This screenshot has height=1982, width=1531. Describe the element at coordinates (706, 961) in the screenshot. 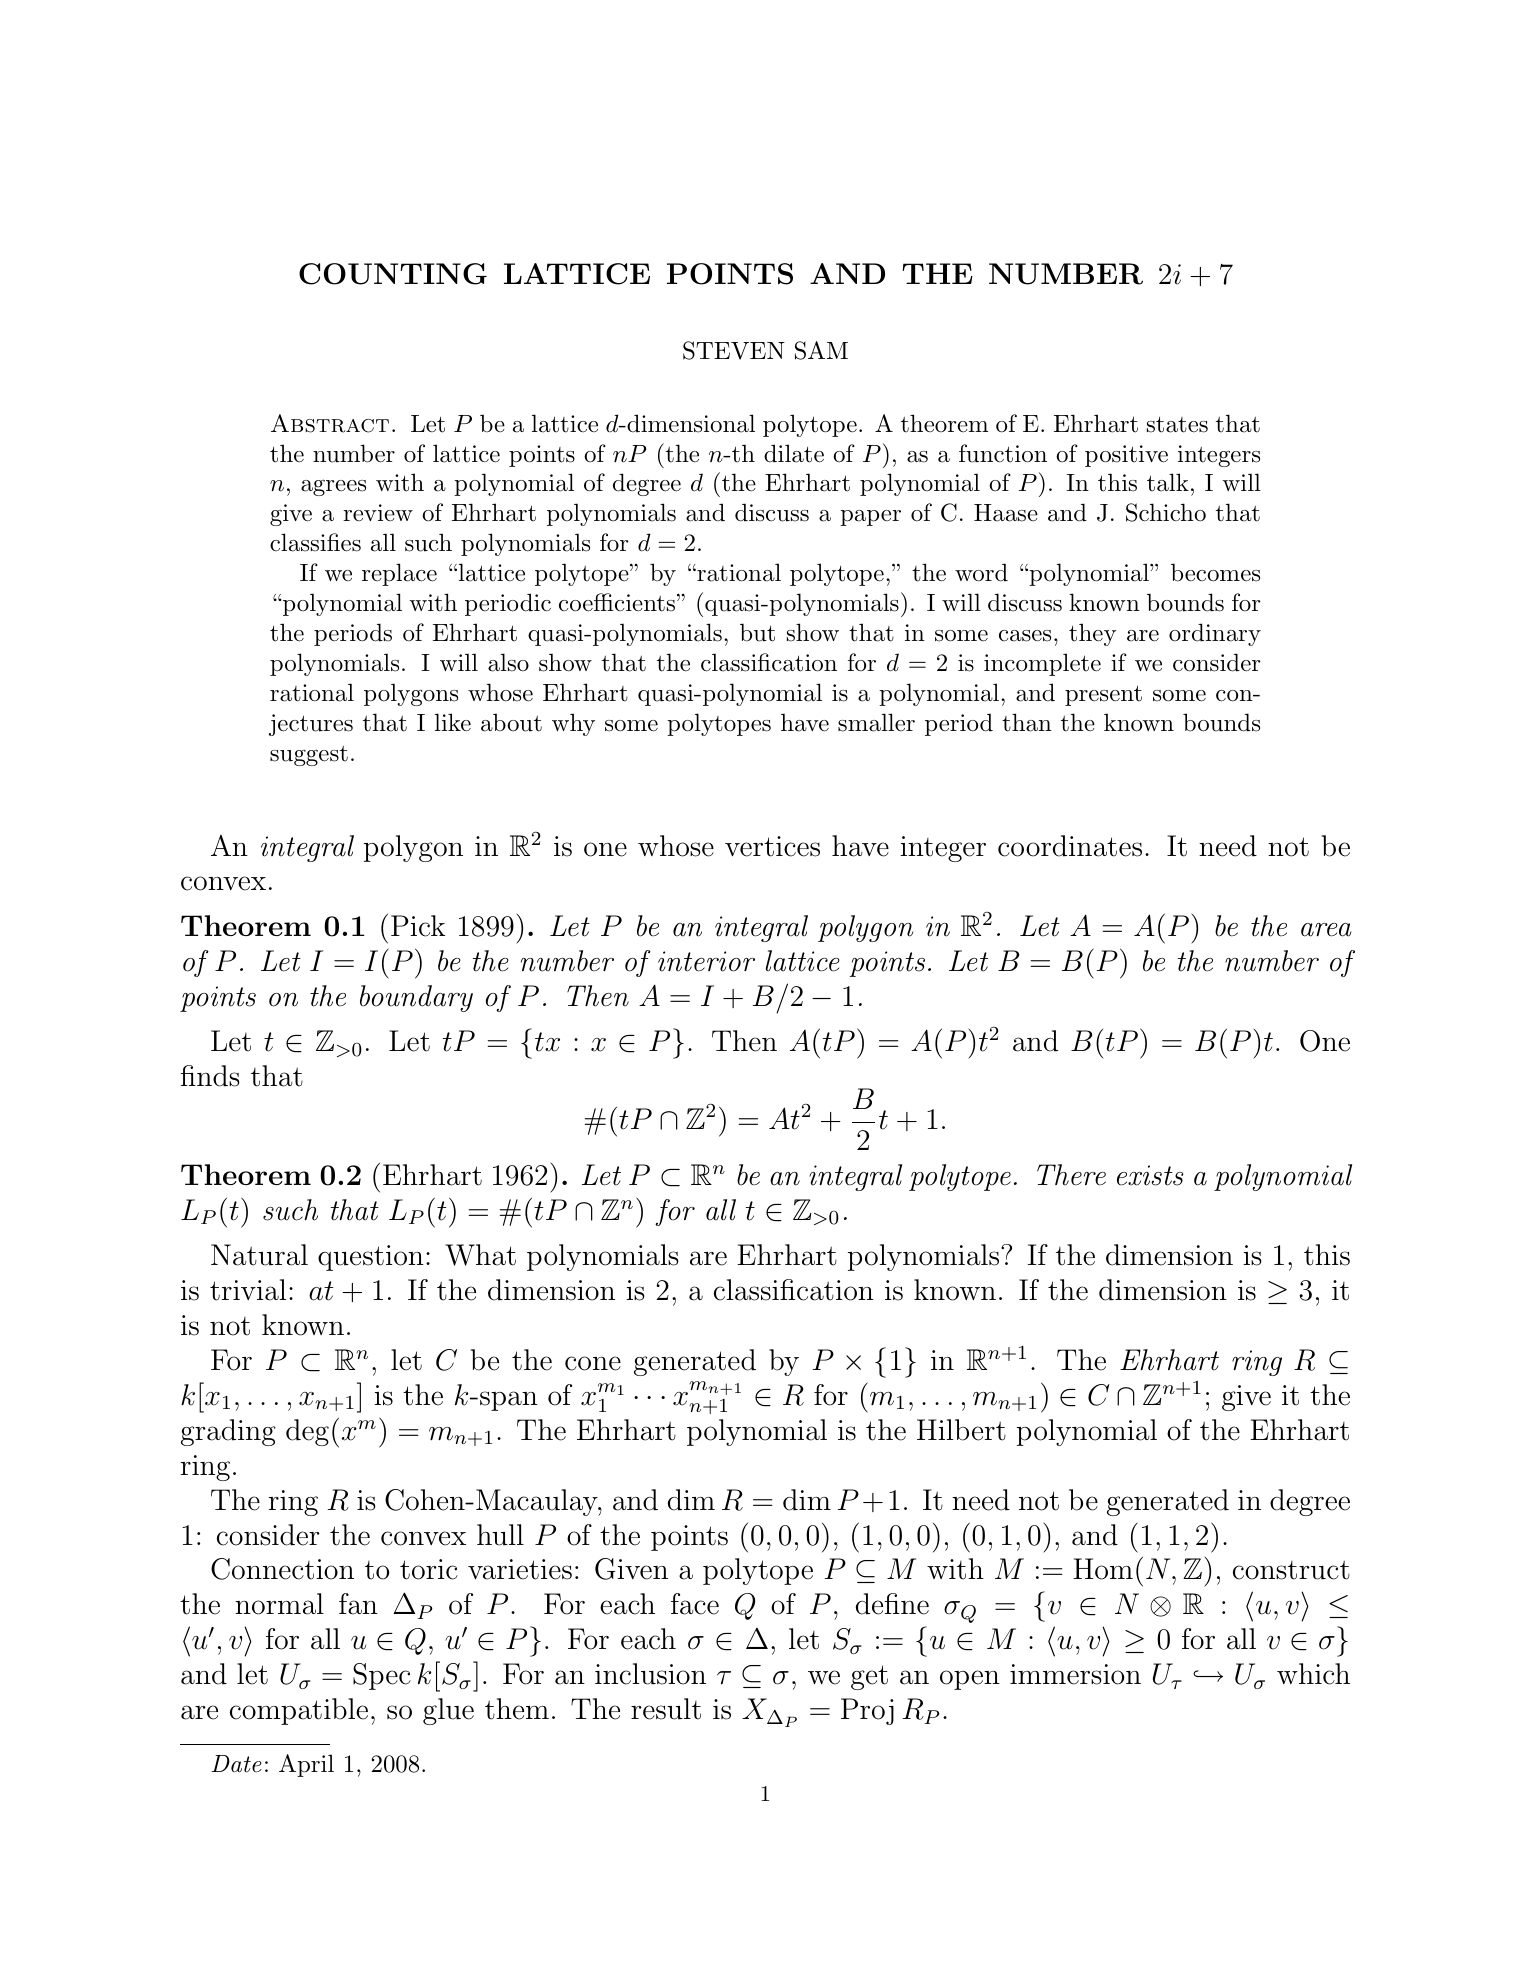

I see `interior` at that location.
